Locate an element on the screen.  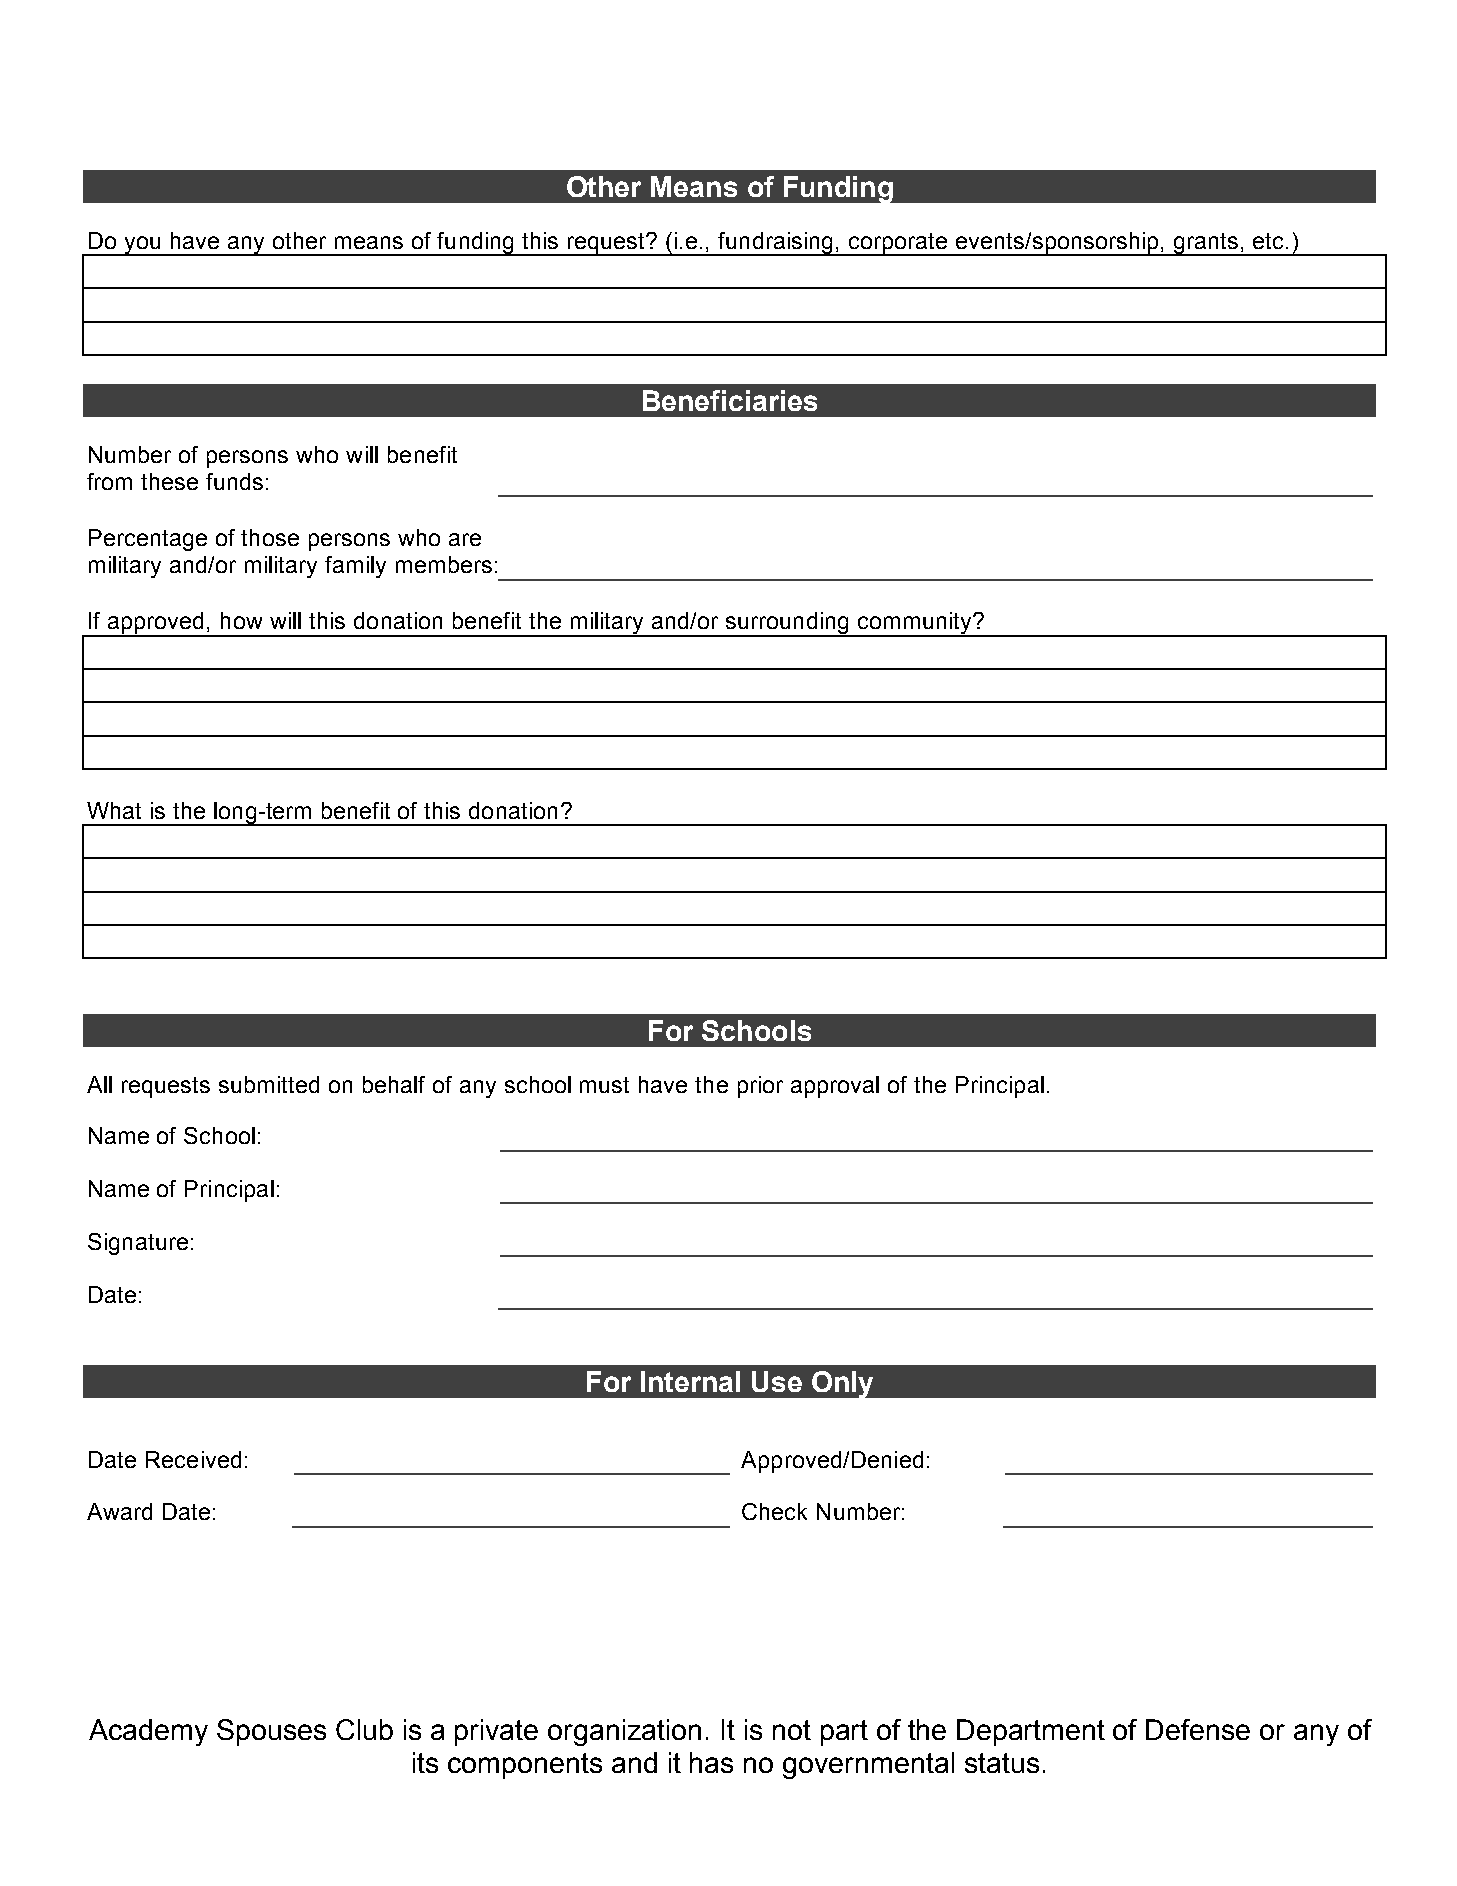
organization is located at coordinates (624, 1732).
